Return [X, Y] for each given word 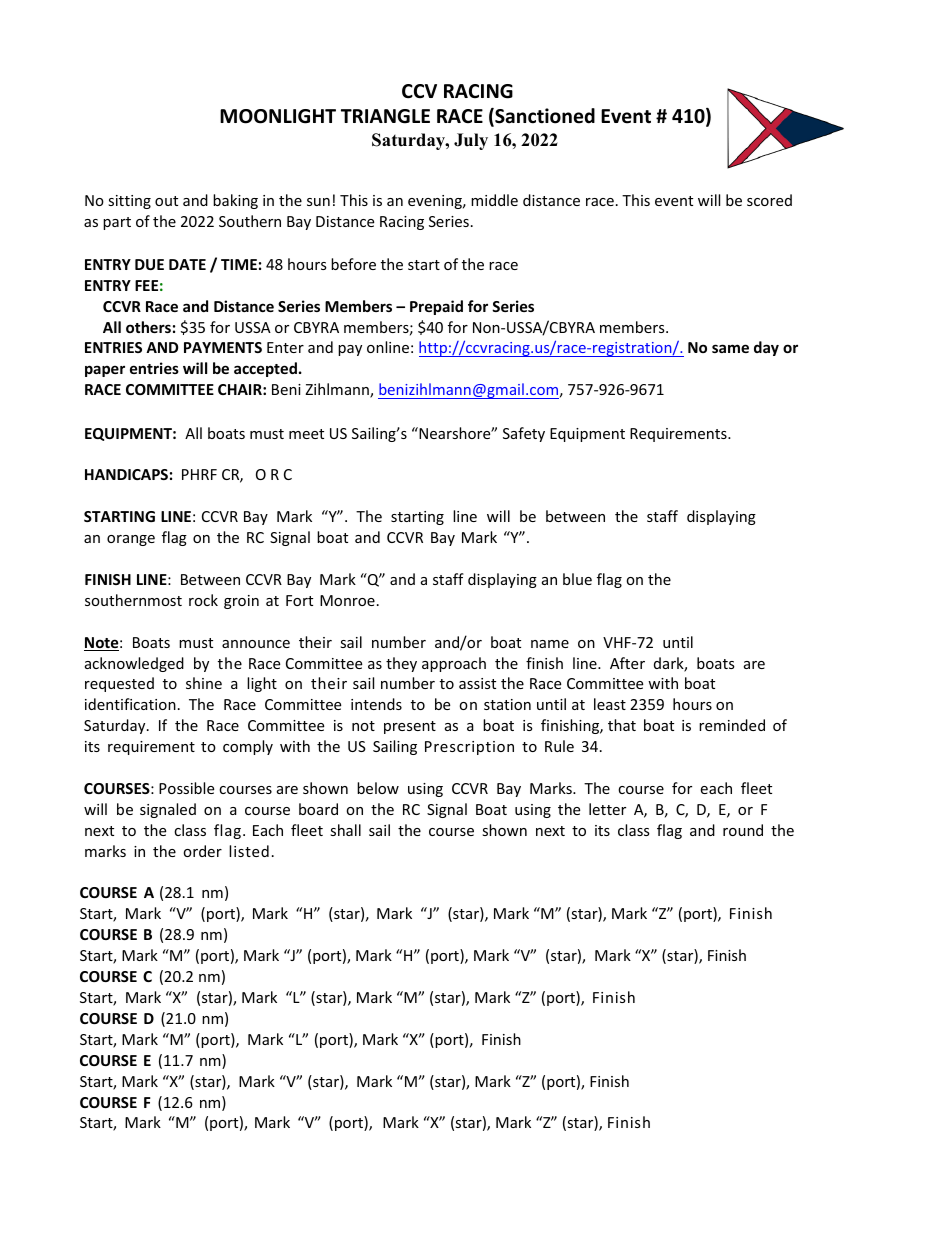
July [471, 141]
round [743, 830]
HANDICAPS [126, 474]
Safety [524, 434]
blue [577, 579]
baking [235, 201]
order [202, 851]
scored [769, 200]
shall [345, 830]
